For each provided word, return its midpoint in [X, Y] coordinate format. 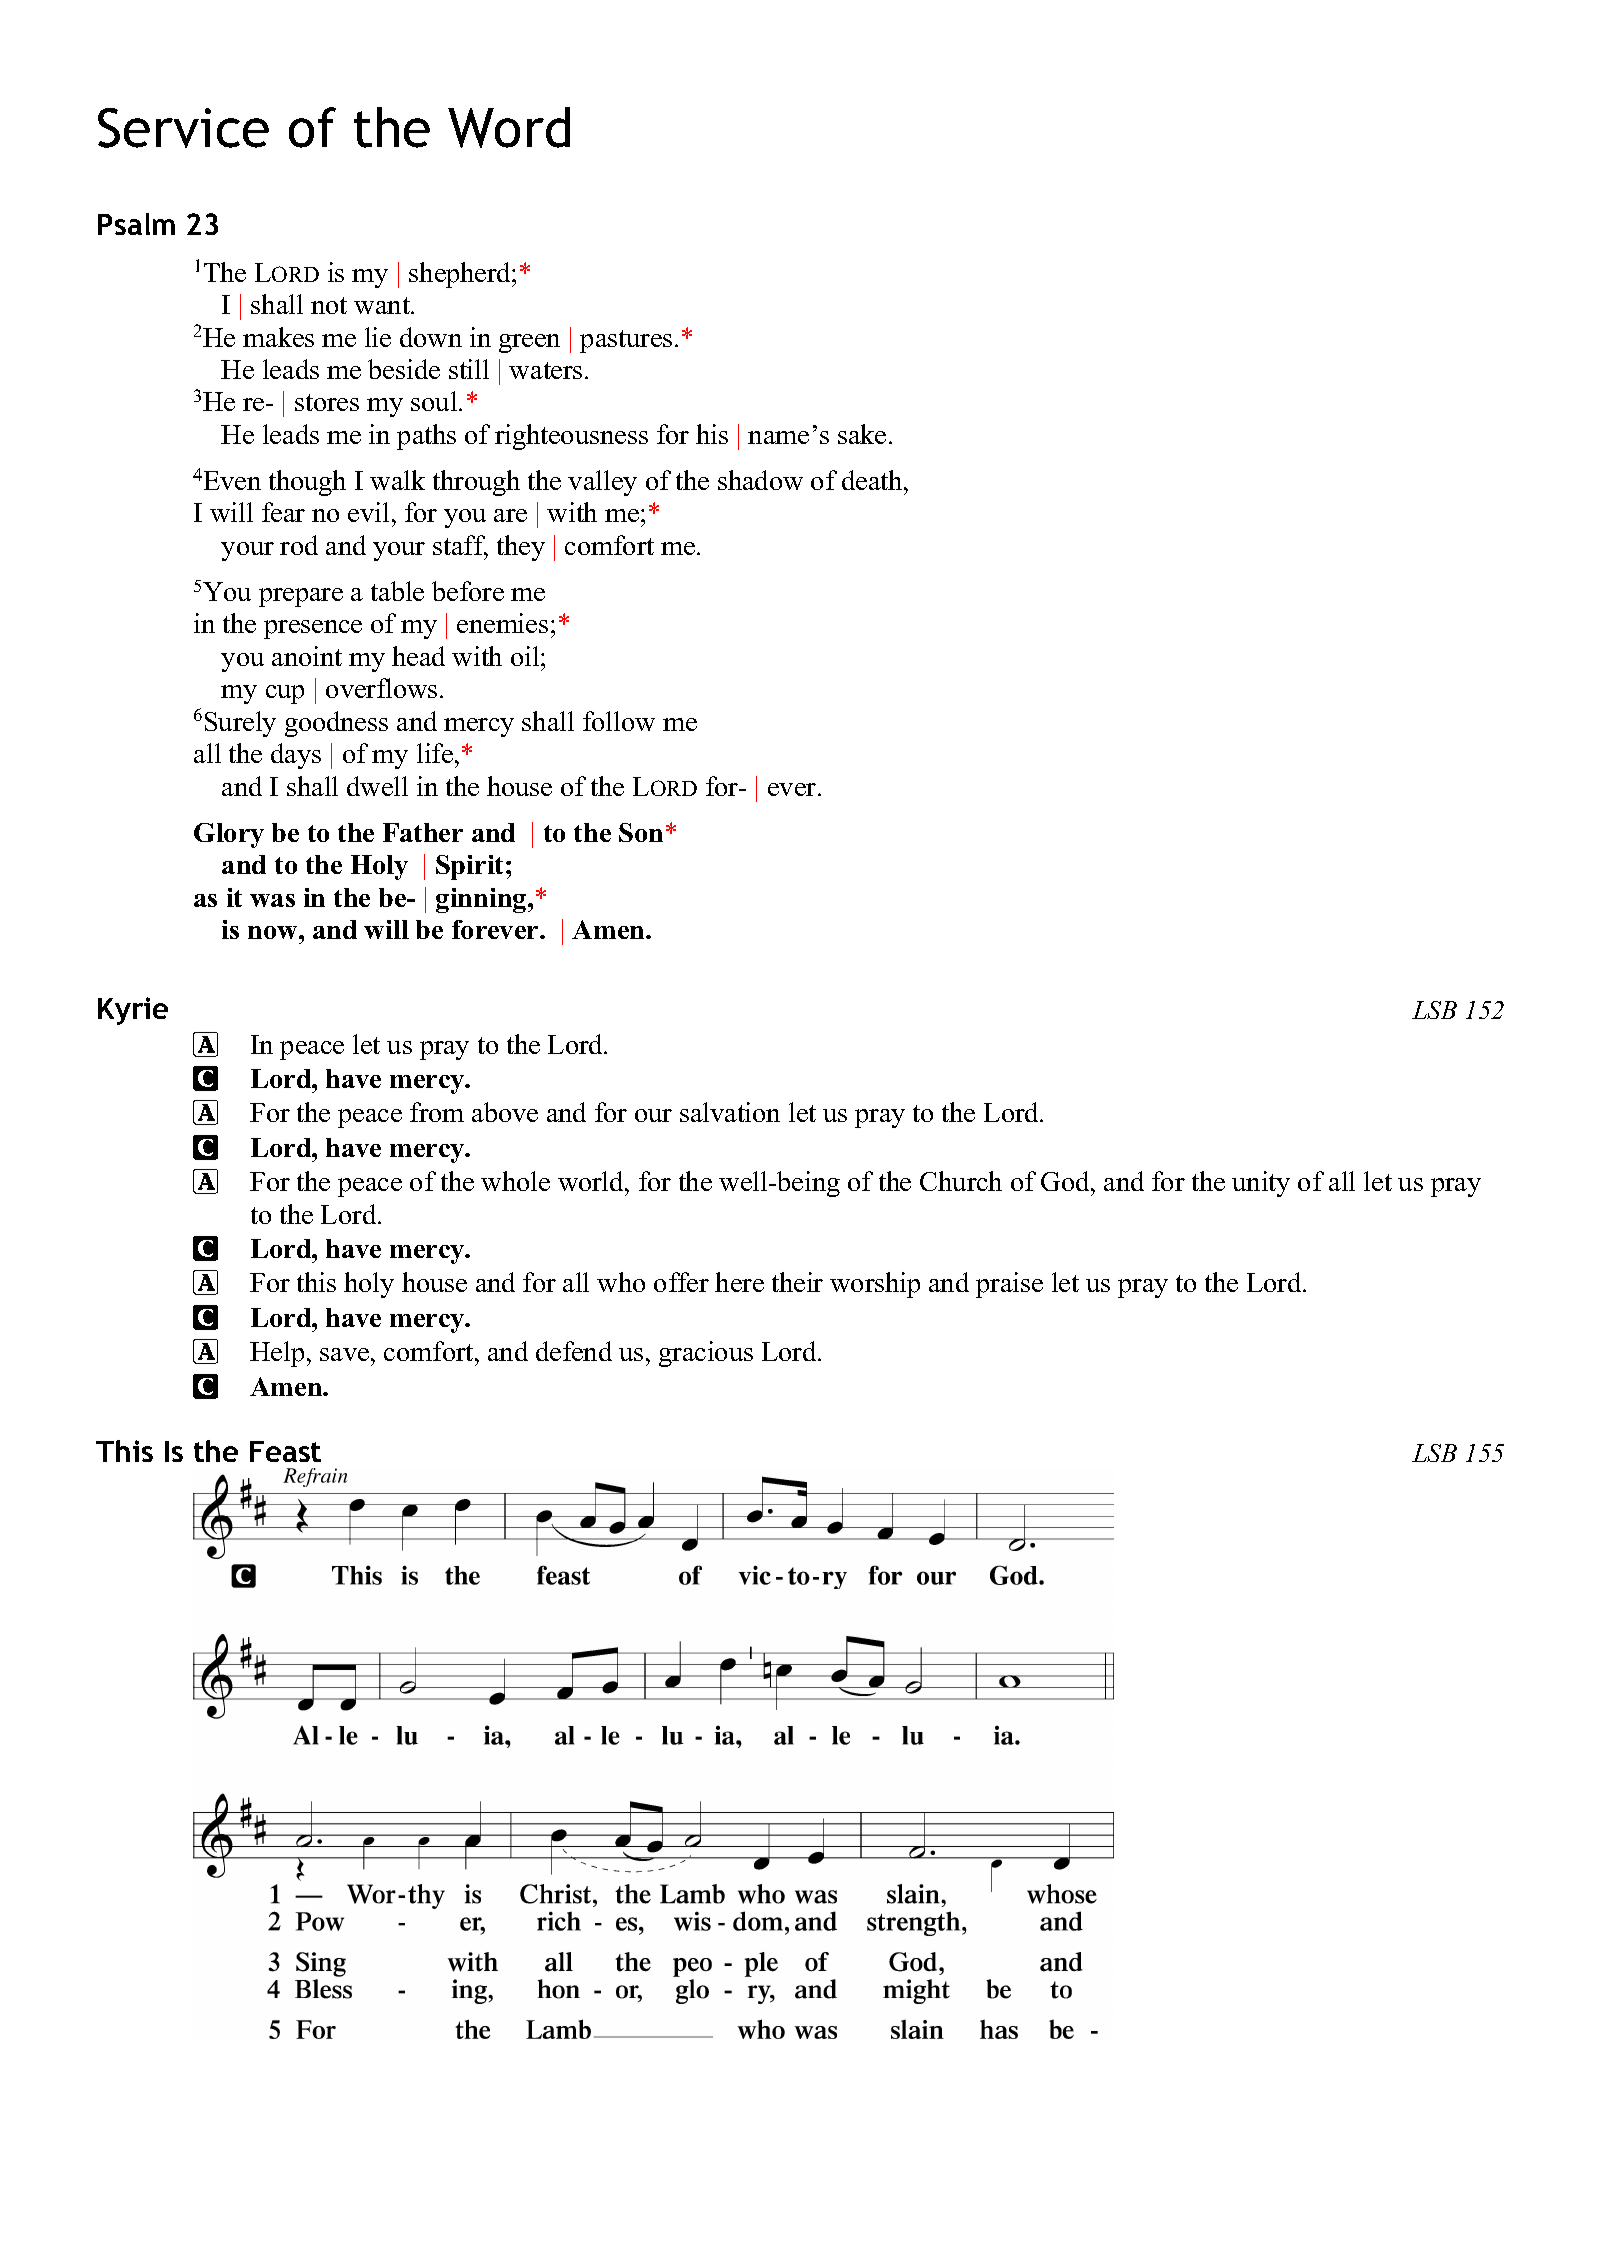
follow [619, 721]
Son [641, 832]
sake [862, 434]
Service [183, 128]
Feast [285, 1451]
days [296, 756]
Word [509, 127]
